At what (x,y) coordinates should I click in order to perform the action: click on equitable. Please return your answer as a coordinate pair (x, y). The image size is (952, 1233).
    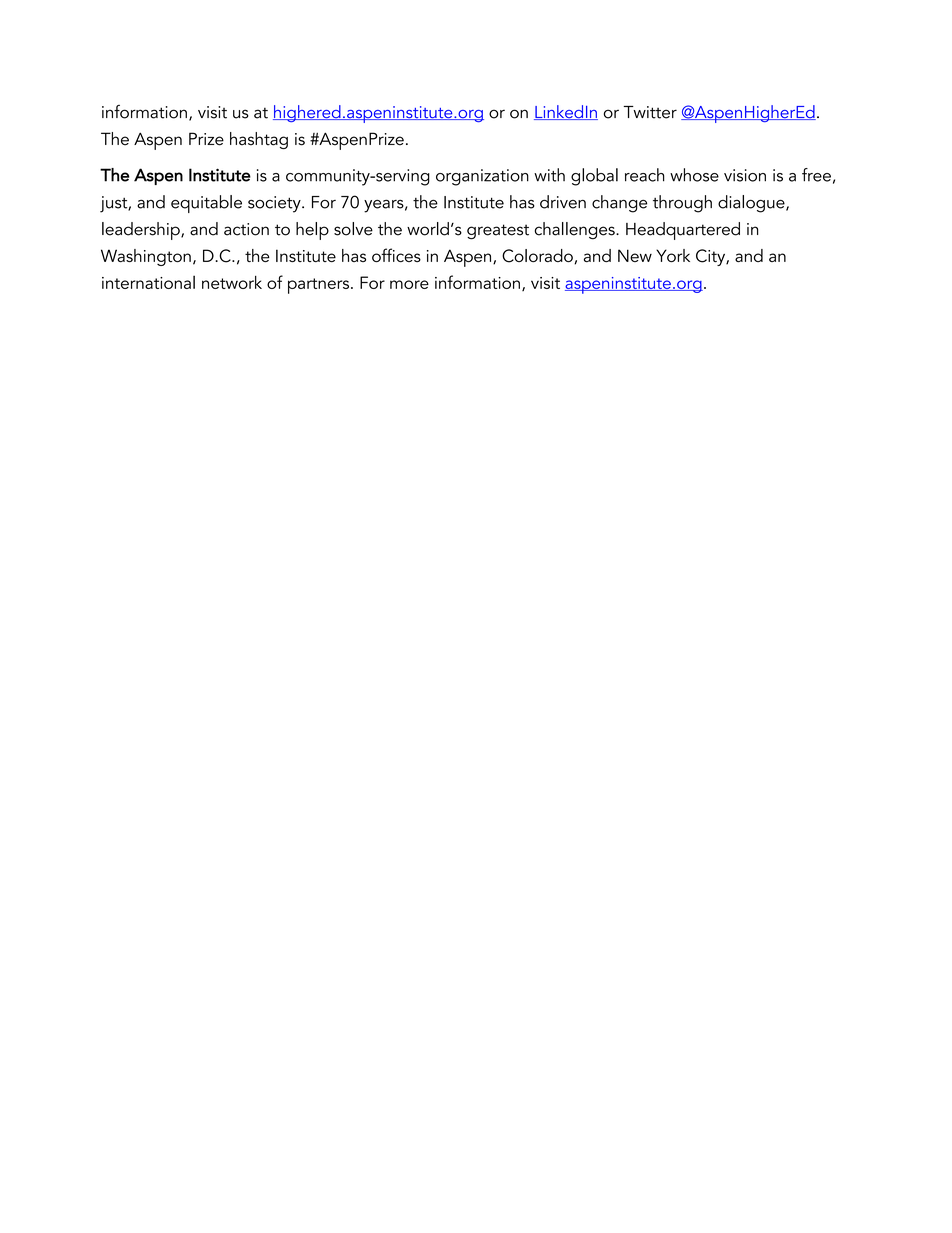
    Looking at the image, I should click on (206, 204).
